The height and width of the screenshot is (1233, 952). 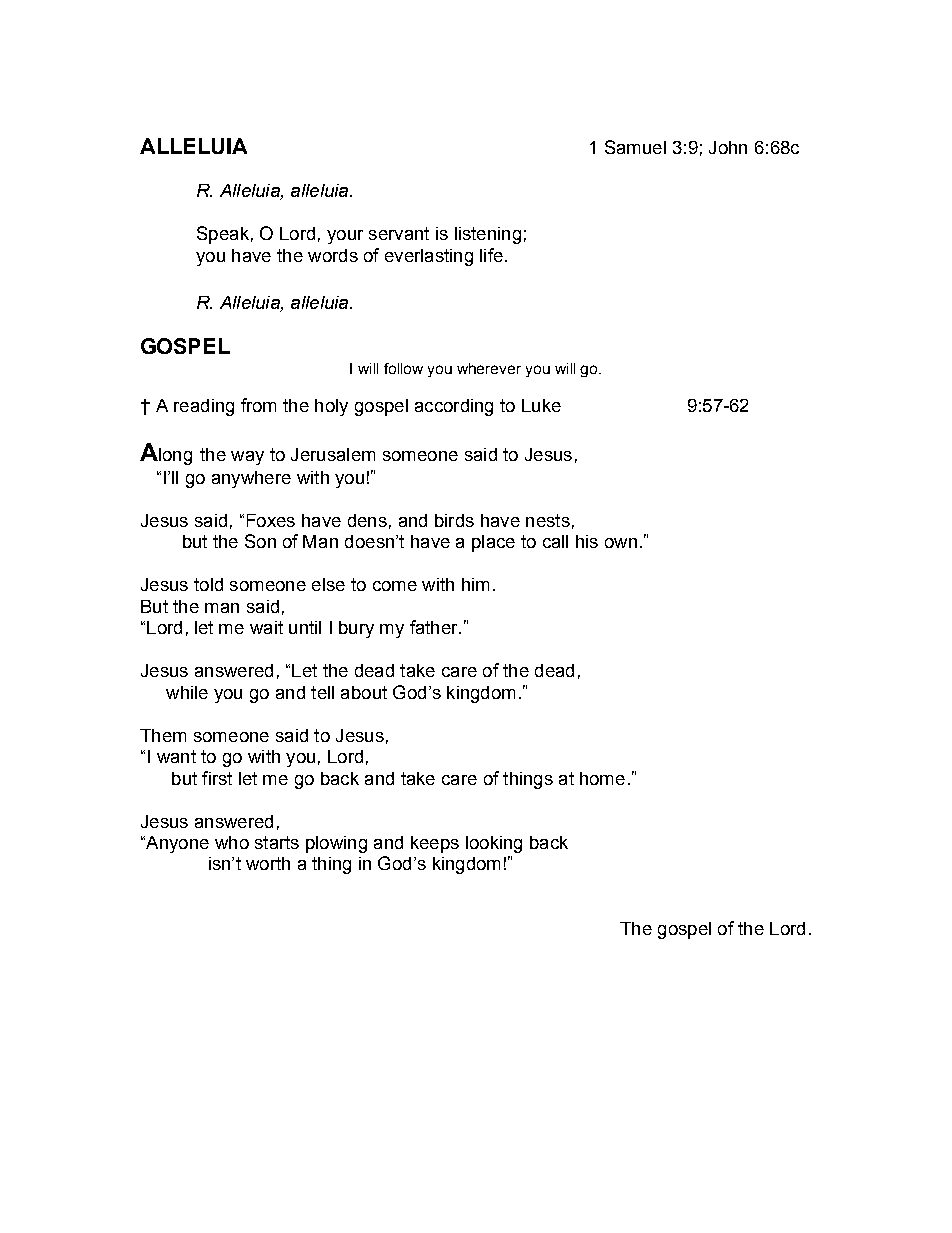 I want to click on servant, so click(x=399, y=233).
